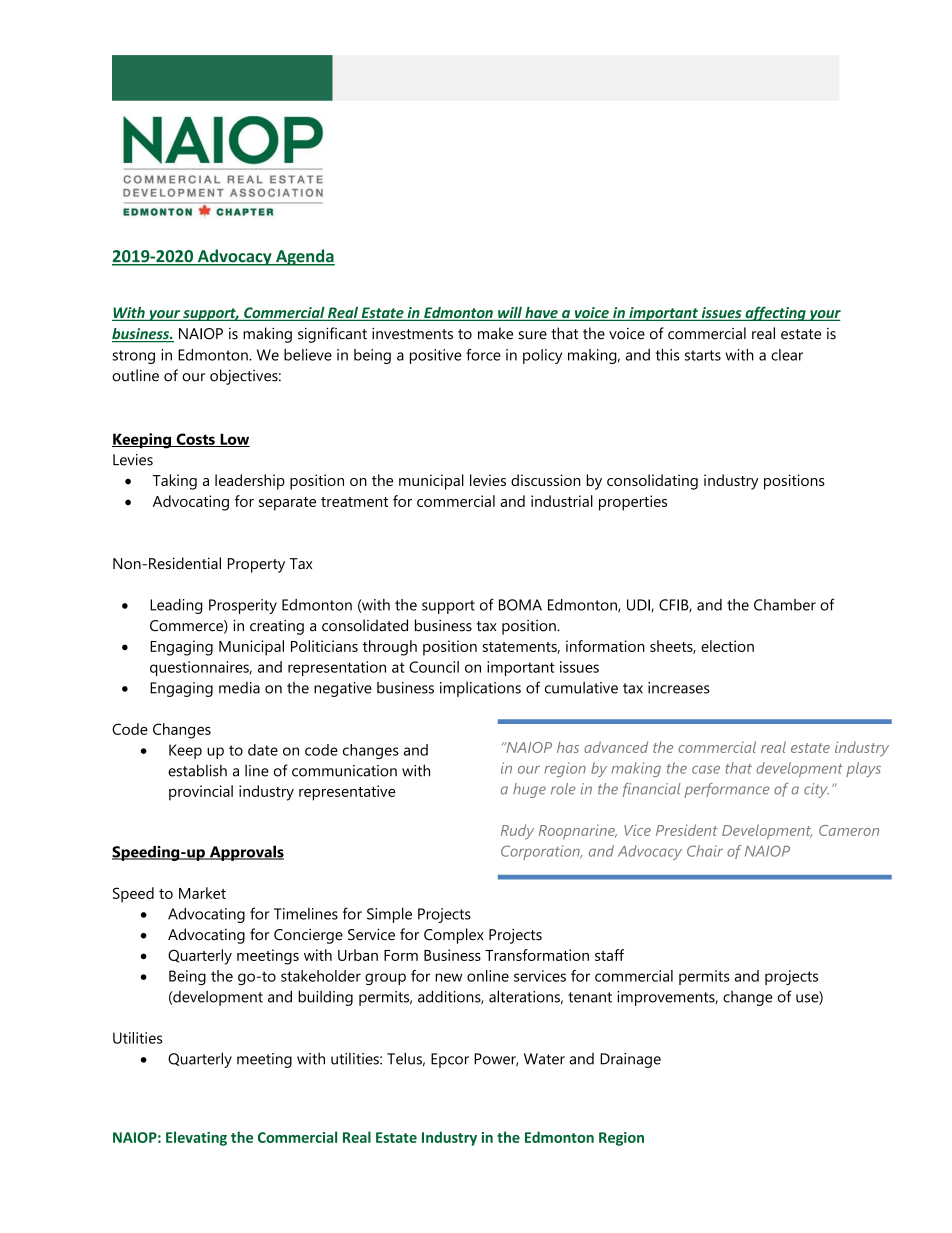 The height and width of the screenshot is (1233, 952). What do you see at coordinates (304, 257) in the screenshot?
I see `Agenda` at bounding box center [304, 257].
